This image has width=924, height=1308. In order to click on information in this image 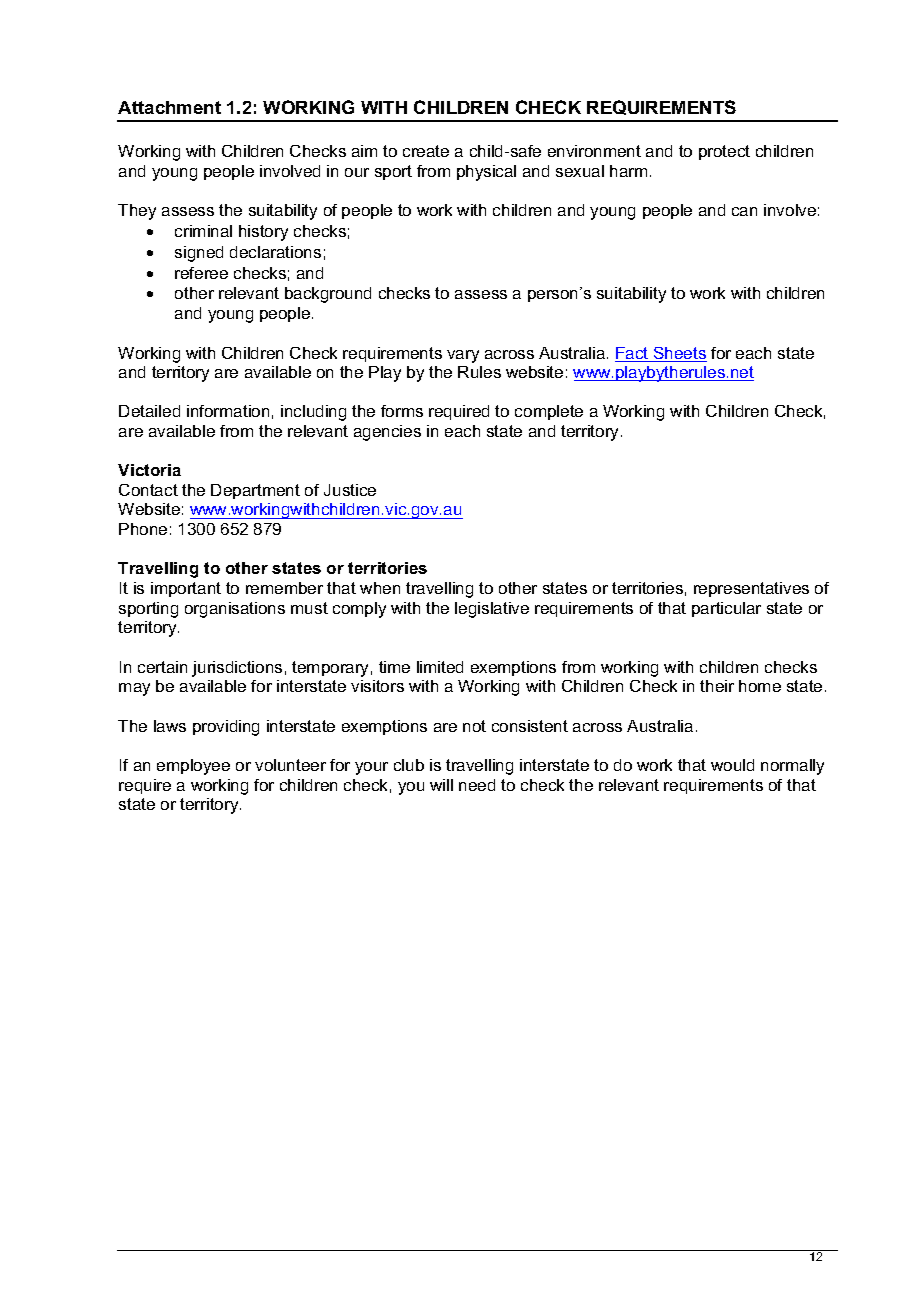, I will do `click(228, 411)`.
